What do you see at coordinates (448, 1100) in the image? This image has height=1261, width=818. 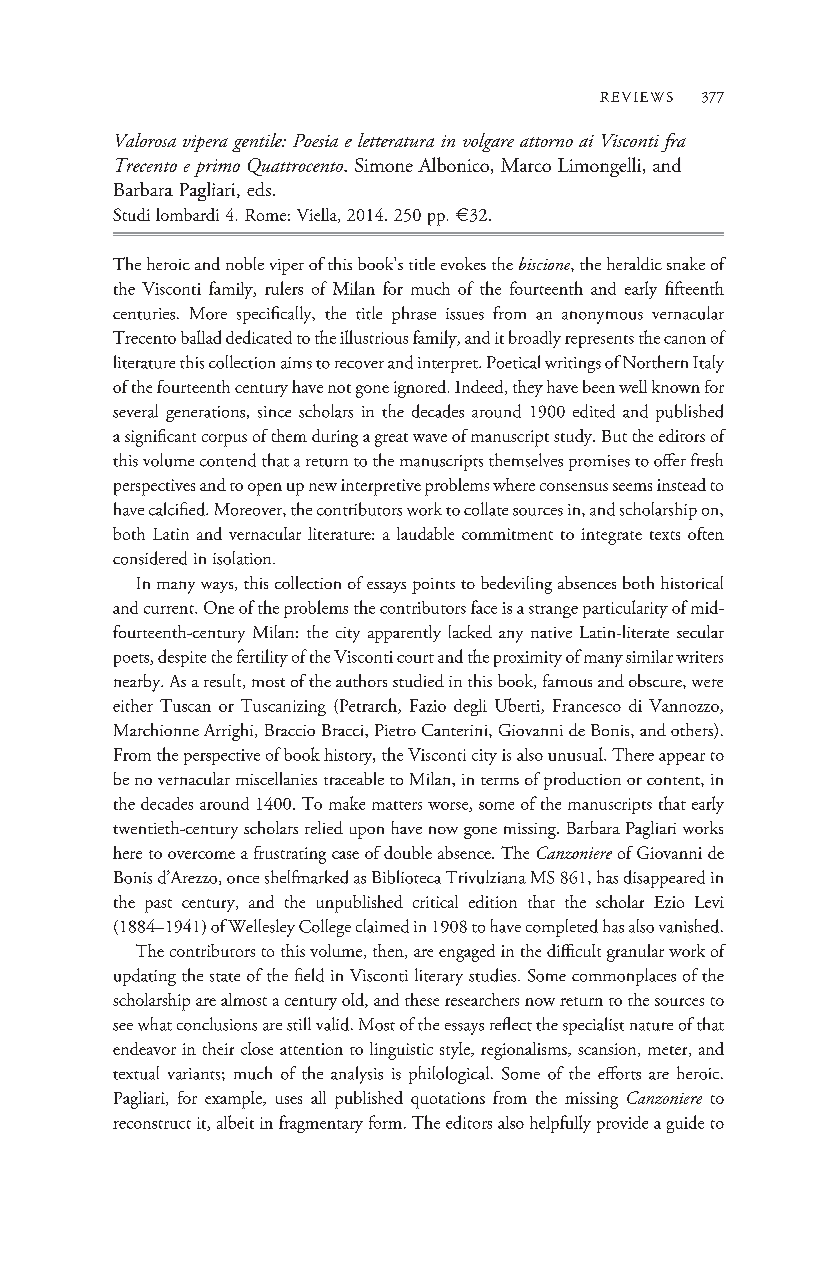 I see `quotations` at bounding box center [448, 1100].
